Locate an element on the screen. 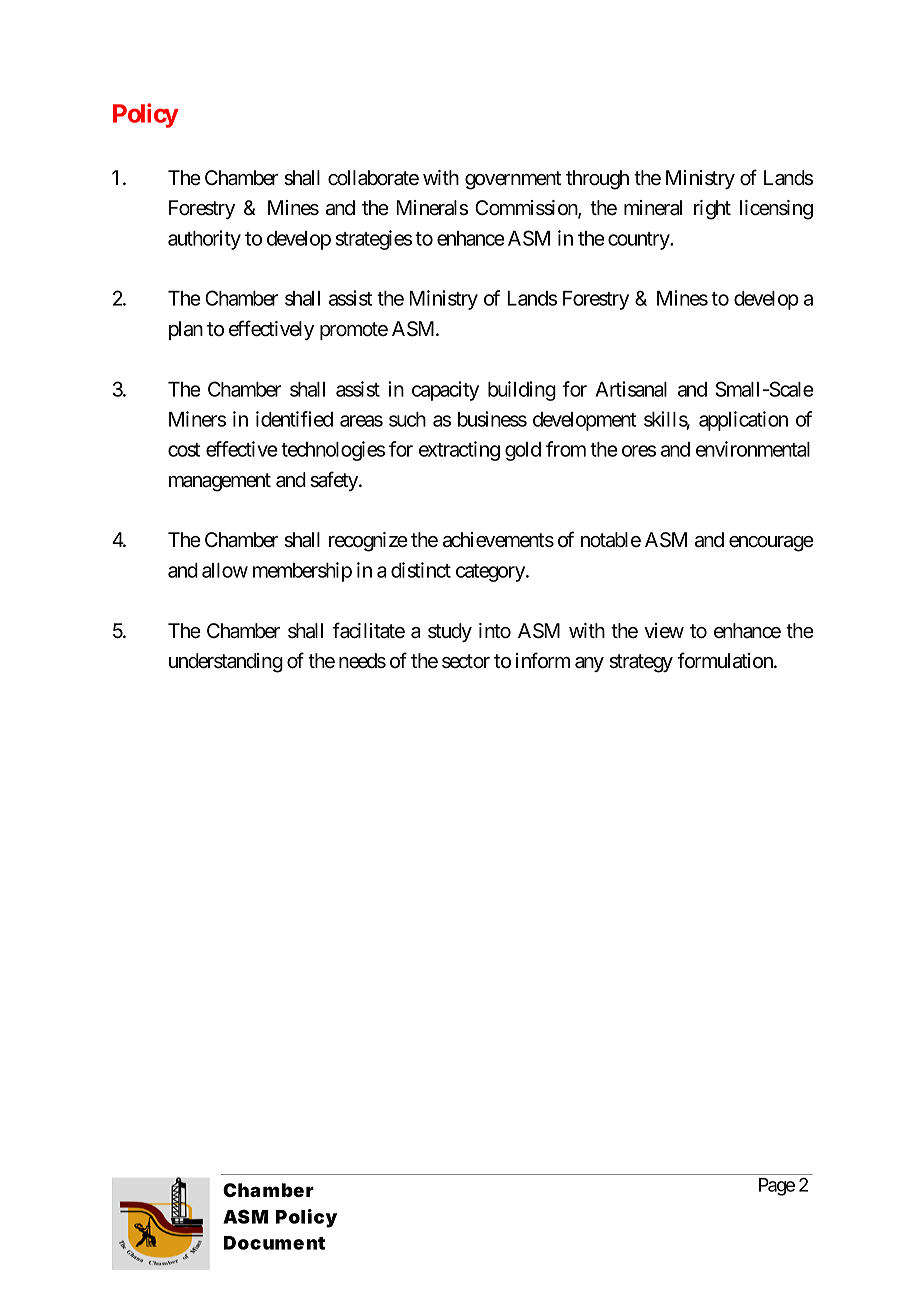  identified is located at coordinates (294, 419).
